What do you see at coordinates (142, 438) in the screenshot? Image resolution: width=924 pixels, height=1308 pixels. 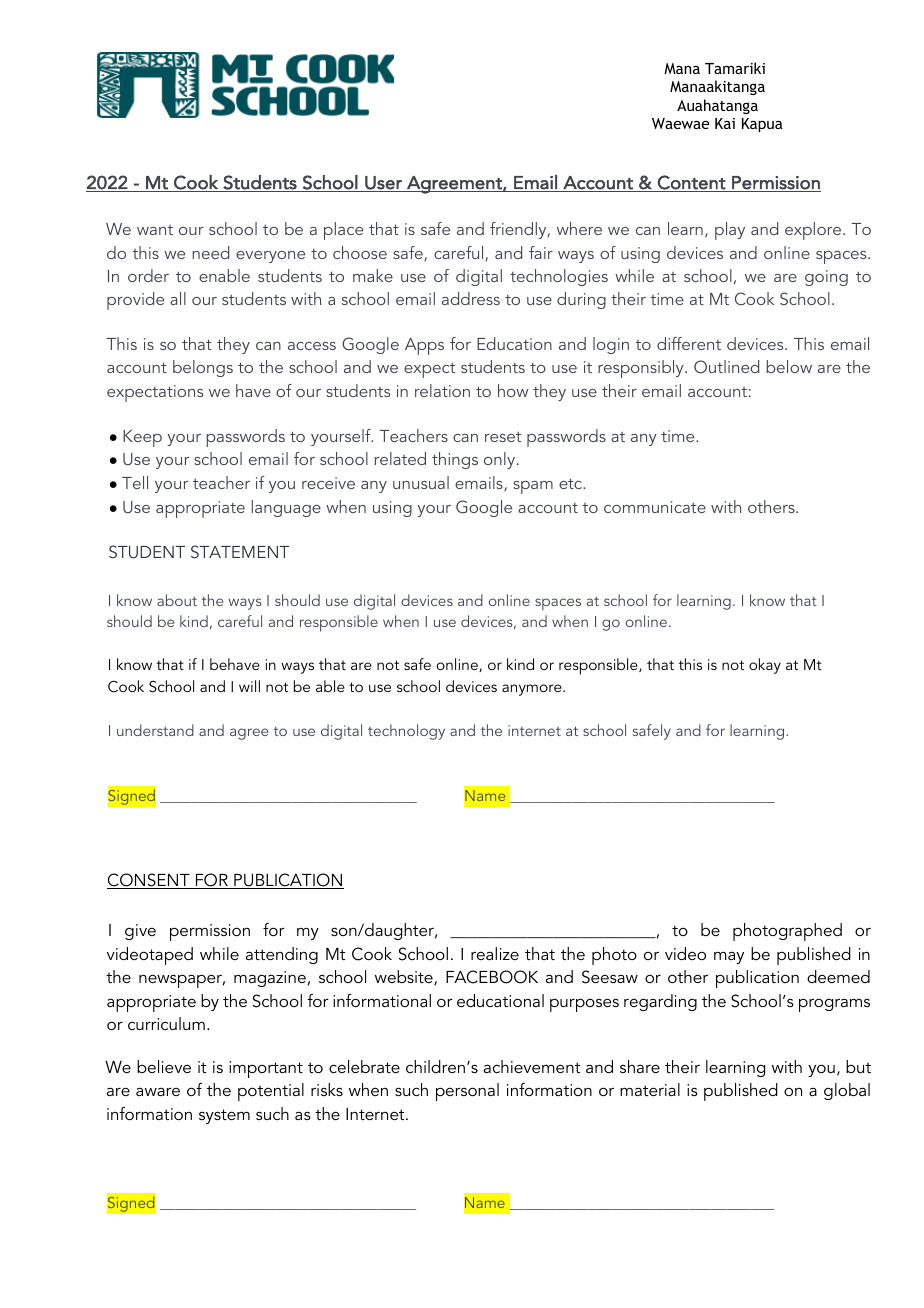 I see `Keep` at bounding box center [142, 438].
